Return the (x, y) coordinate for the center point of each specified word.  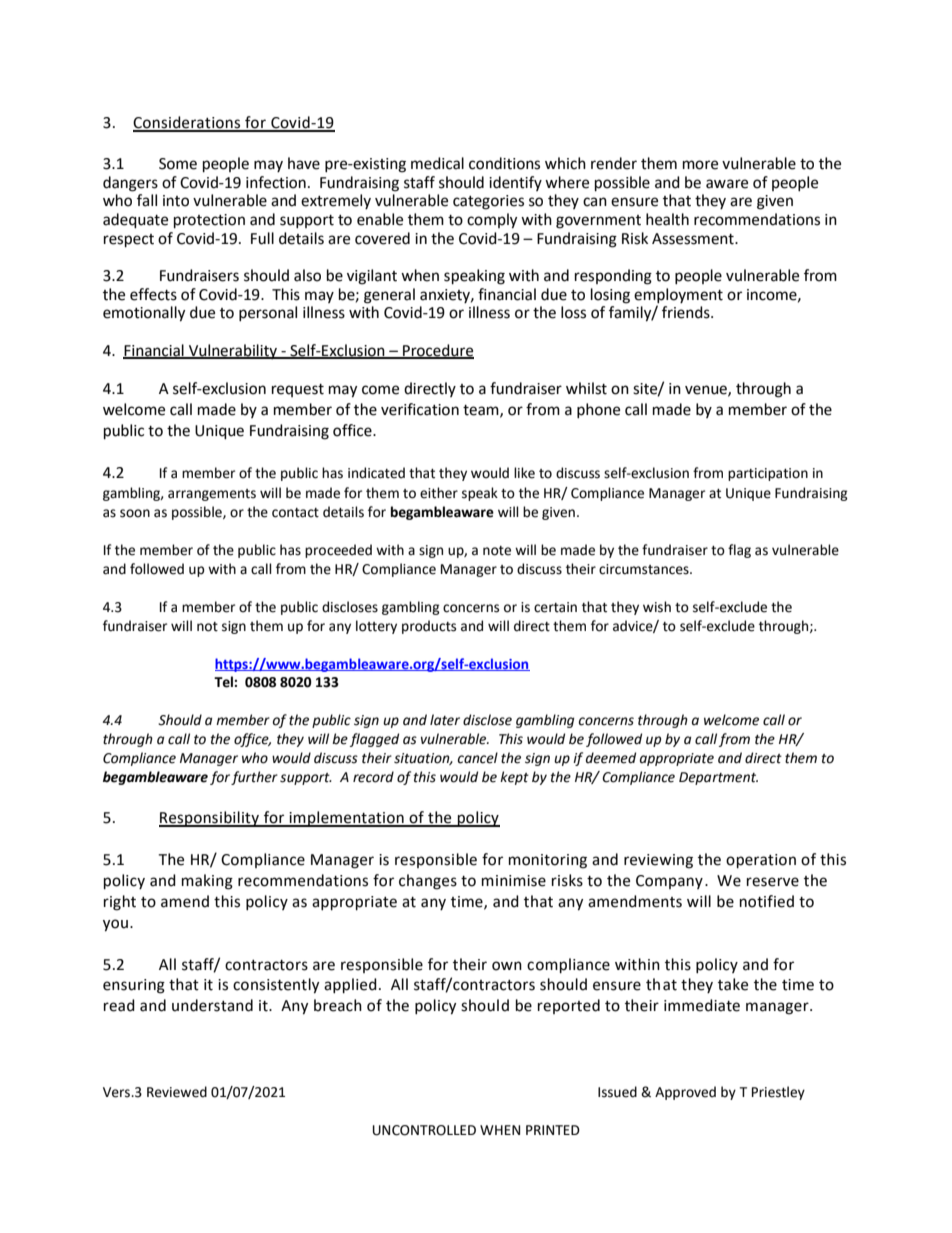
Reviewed (177, 1092)
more (700, 165)
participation (768, 474)
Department (718, 778)
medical (437, 163)
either (439, 493)
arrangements (212, 495)
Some (178, 164)
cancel (477, 758)
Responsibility (210, 819)
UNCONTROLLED (424, 1130)
